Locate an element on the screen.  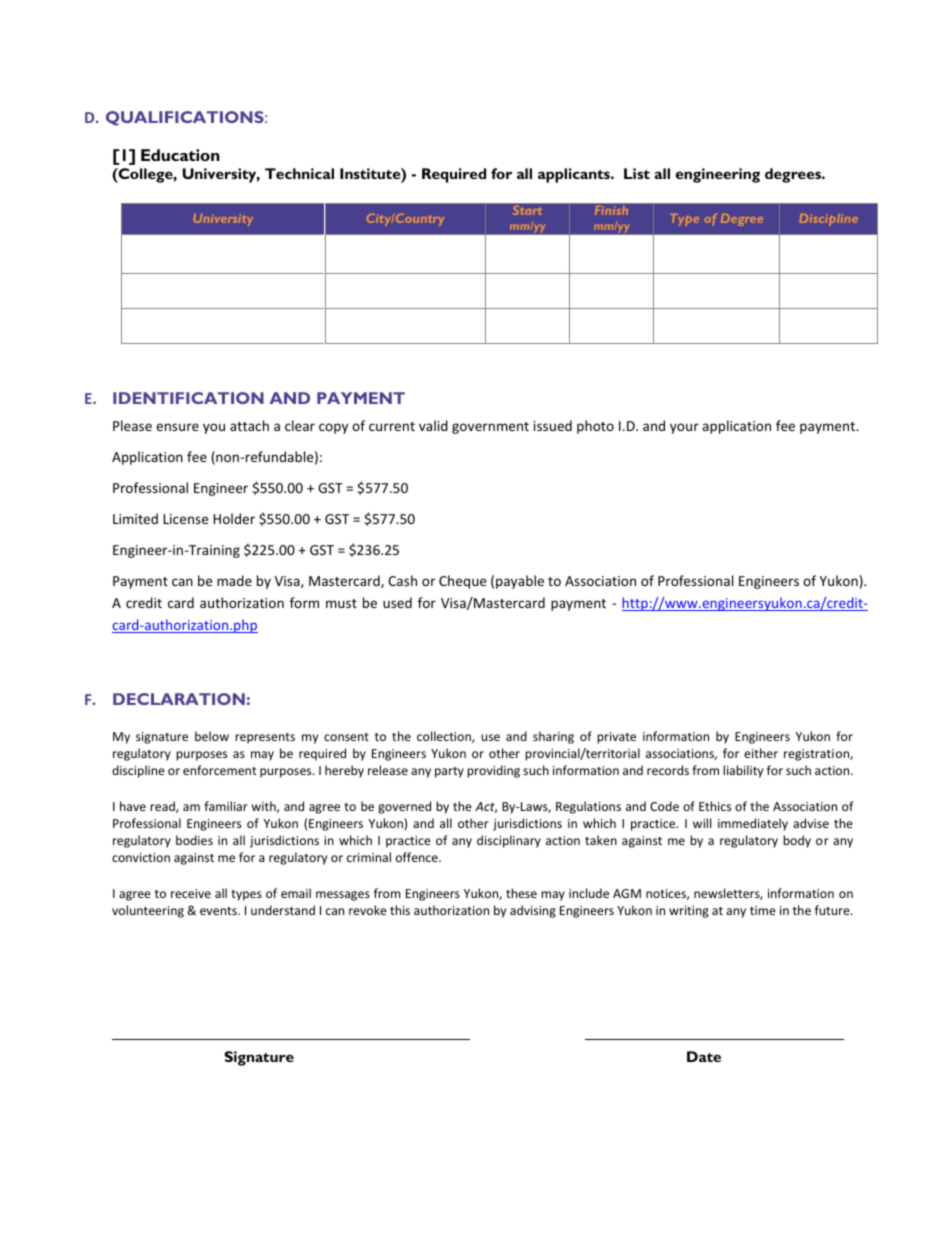
either is located at coordinates (761, 753).
